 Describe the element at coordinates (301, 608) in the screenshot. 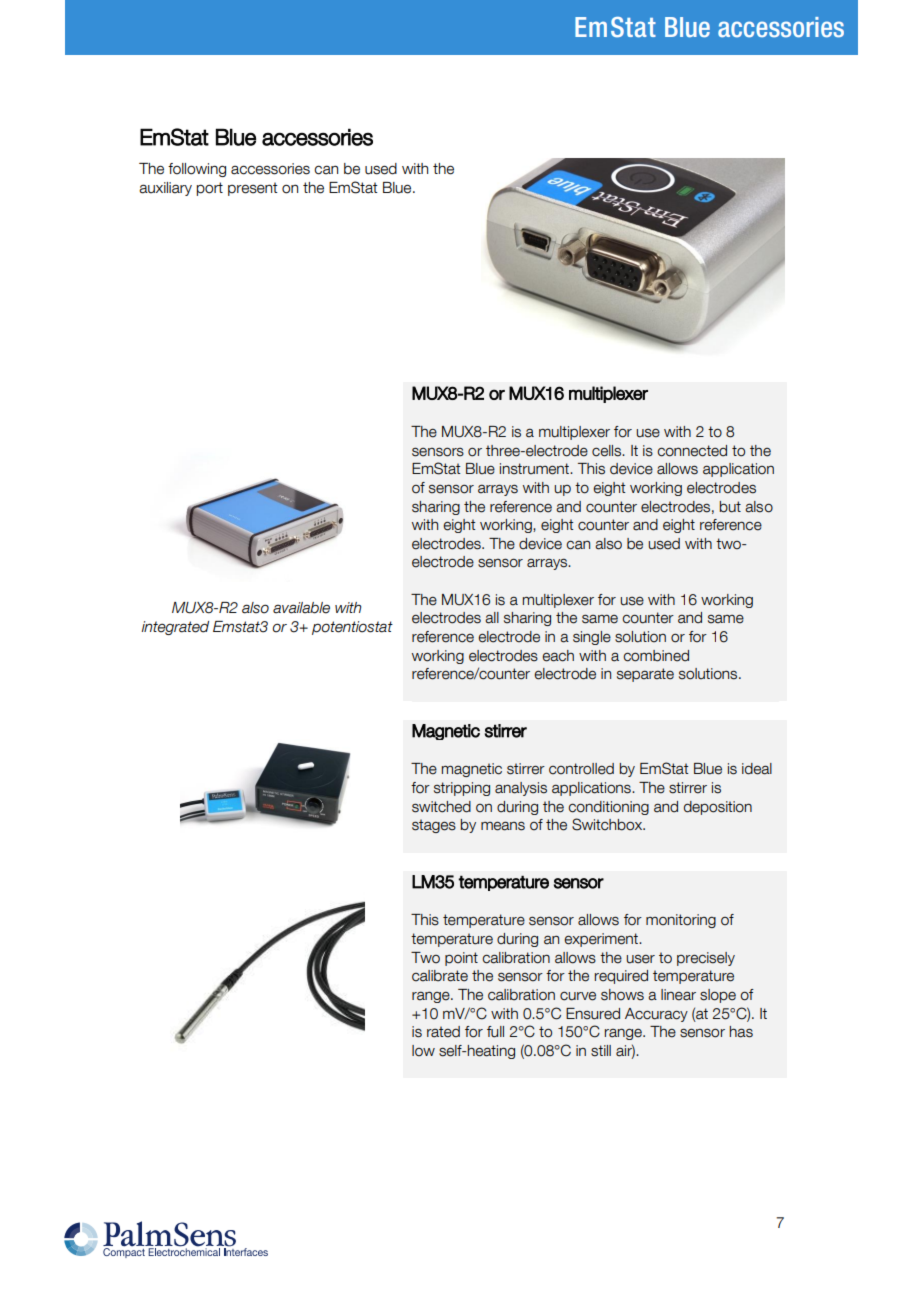

I see `available` at that location.
